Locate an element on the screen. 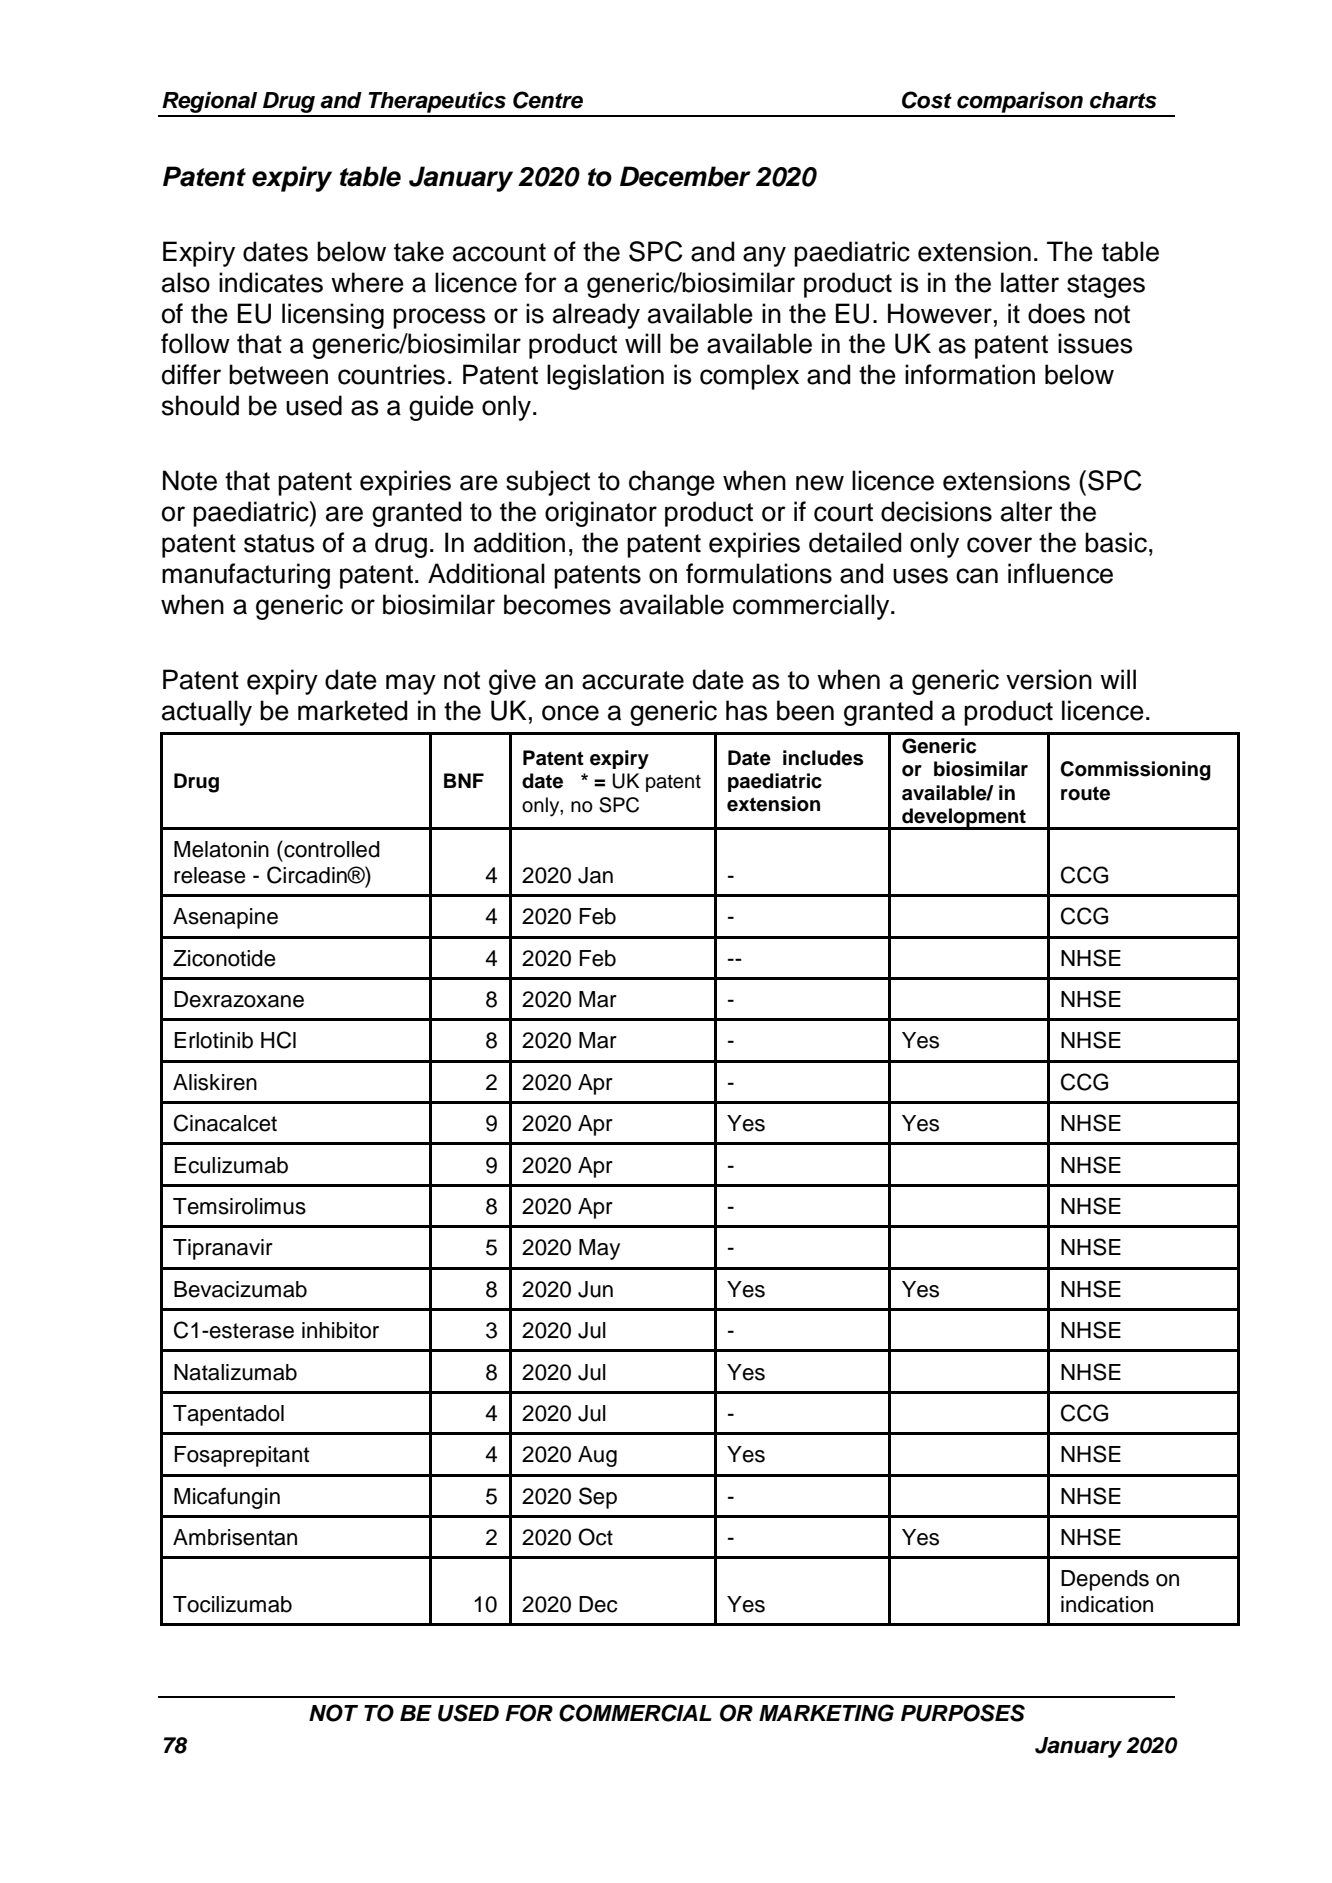 The height and width of the screenshot is (1883, 1332). indicates is located at coordinates (271, 282).
